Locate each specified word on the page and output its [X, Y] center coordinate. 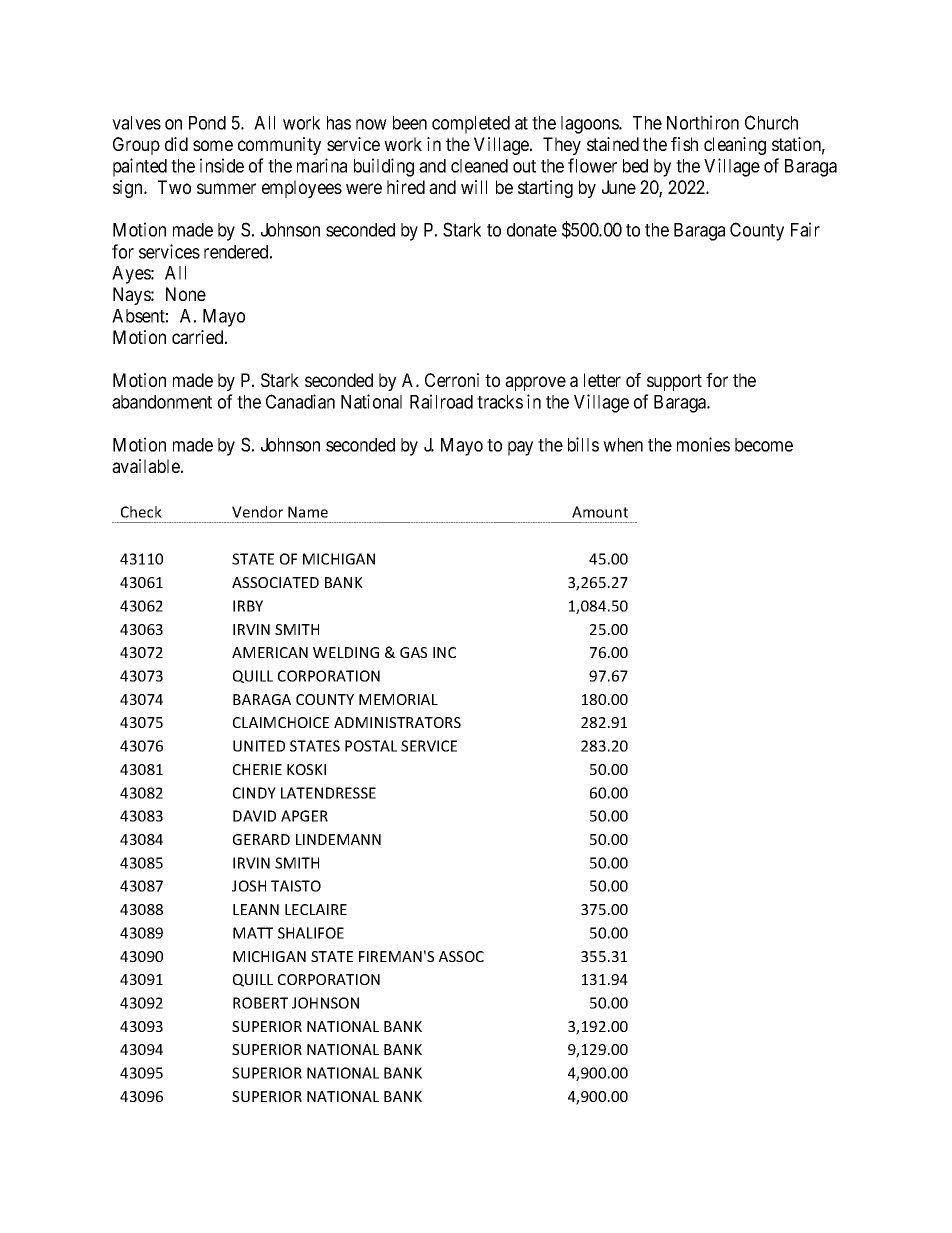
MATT [253, 933]
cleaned [479, 166]
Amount [600, 512]
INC [444, 652]
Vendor [257, 512]
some [213, 145]
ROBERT [260, 1003]
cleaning [735, 146]
